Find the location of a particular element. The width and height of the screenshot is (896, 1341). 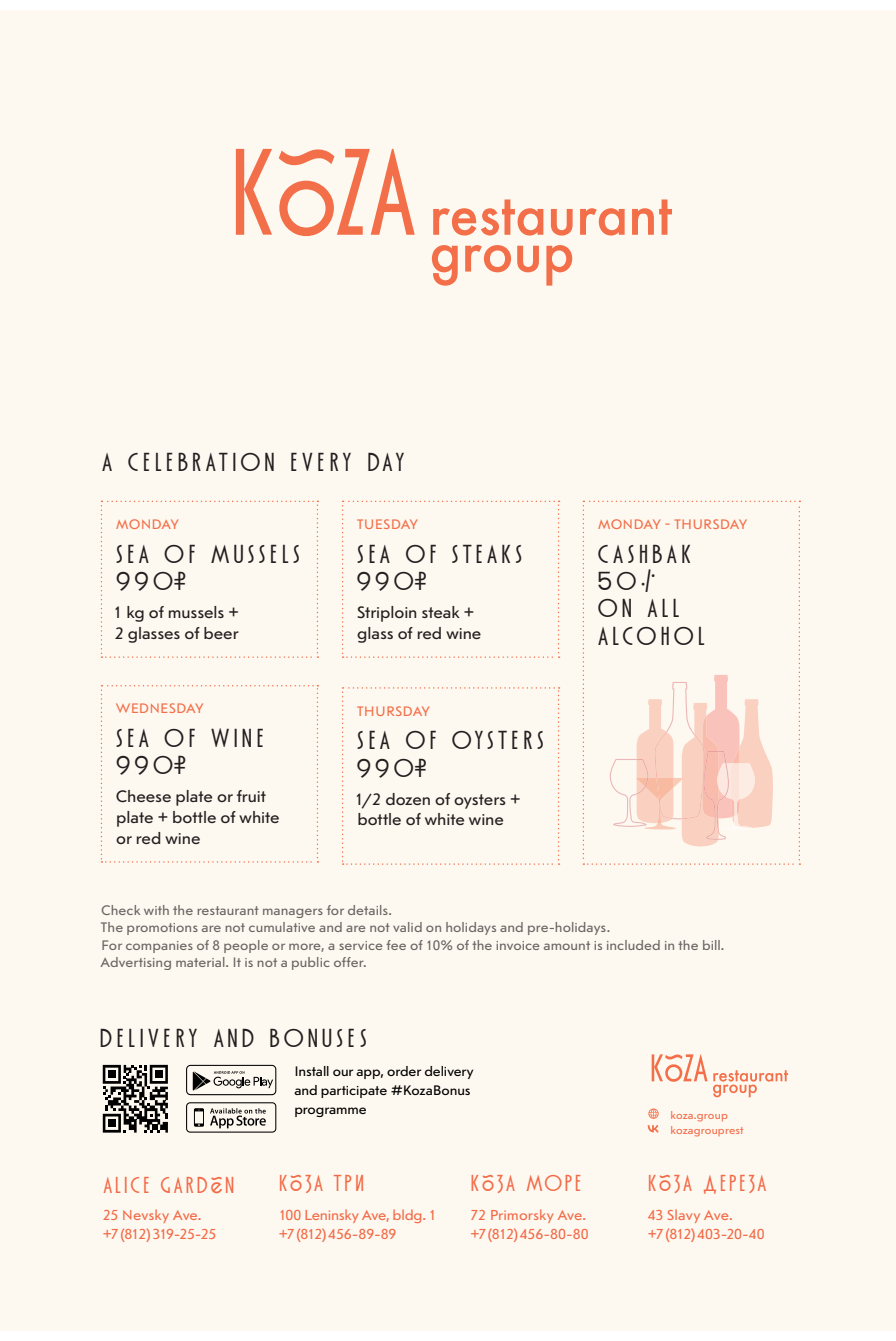

material is located at coordinates (201, 962).
